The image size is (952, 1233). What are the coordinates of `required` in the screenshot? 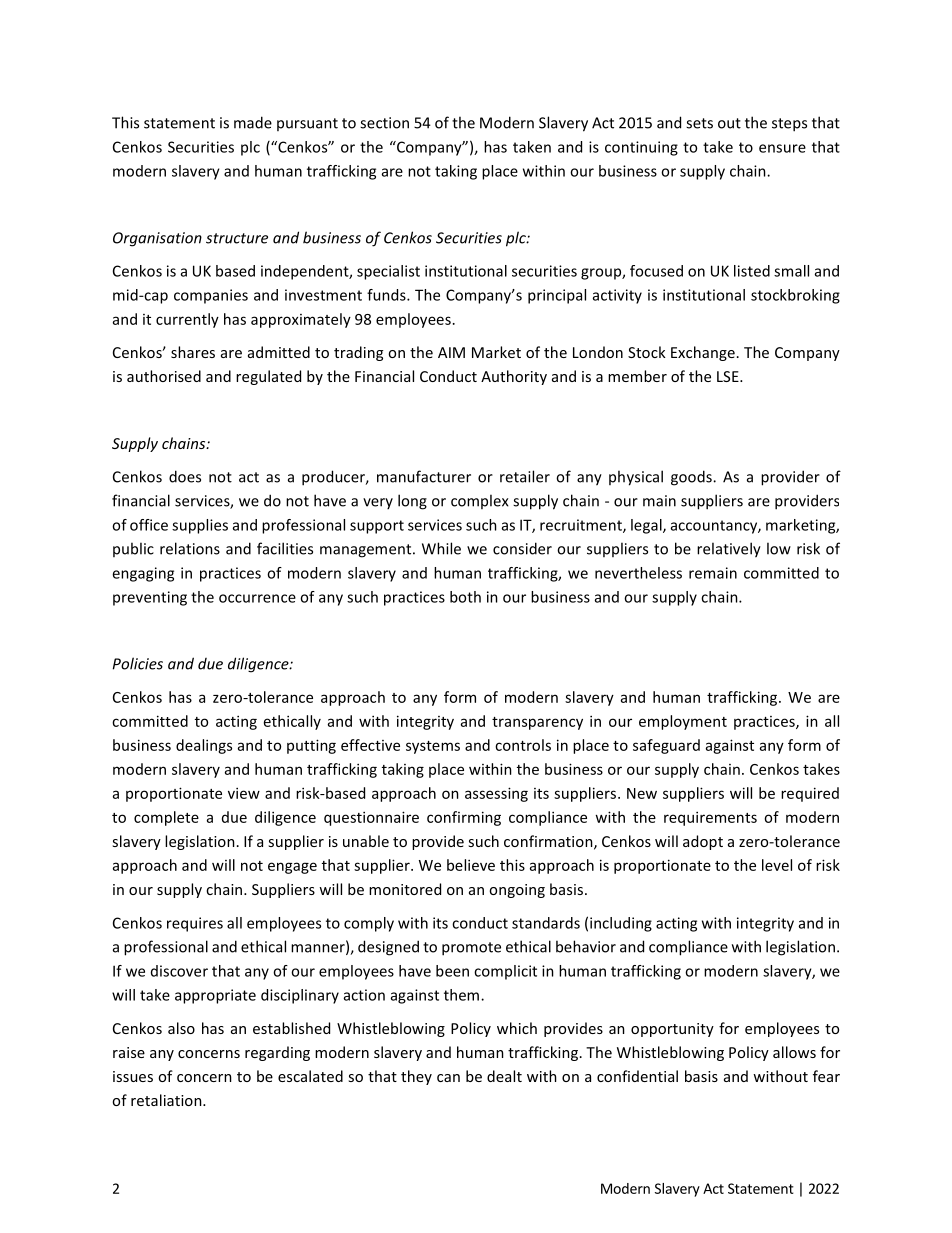 It's located at (810, 794).
